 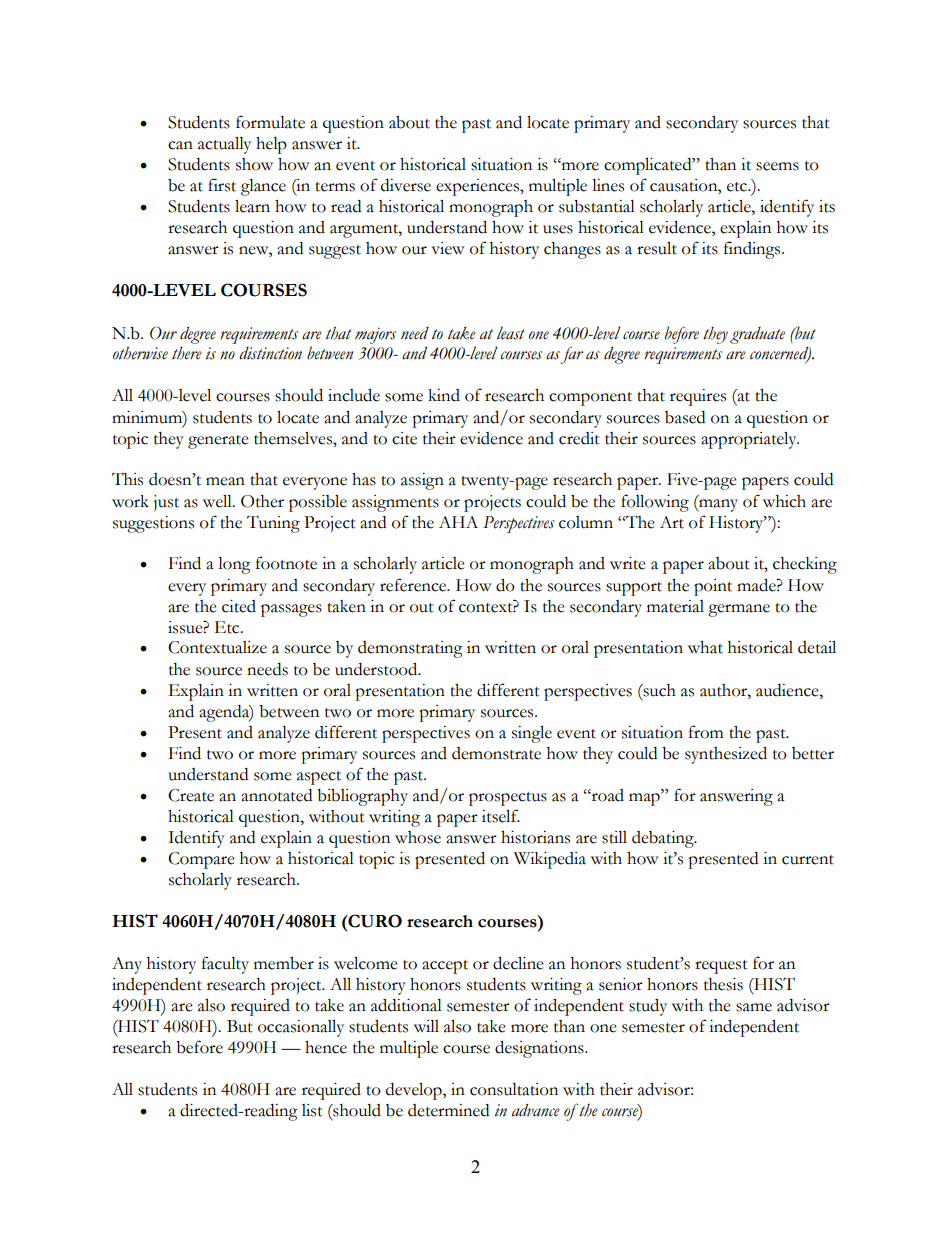 What do you see at coordinates (234, 565) in the image?
I see `long` at bounding box center [234, 565].
